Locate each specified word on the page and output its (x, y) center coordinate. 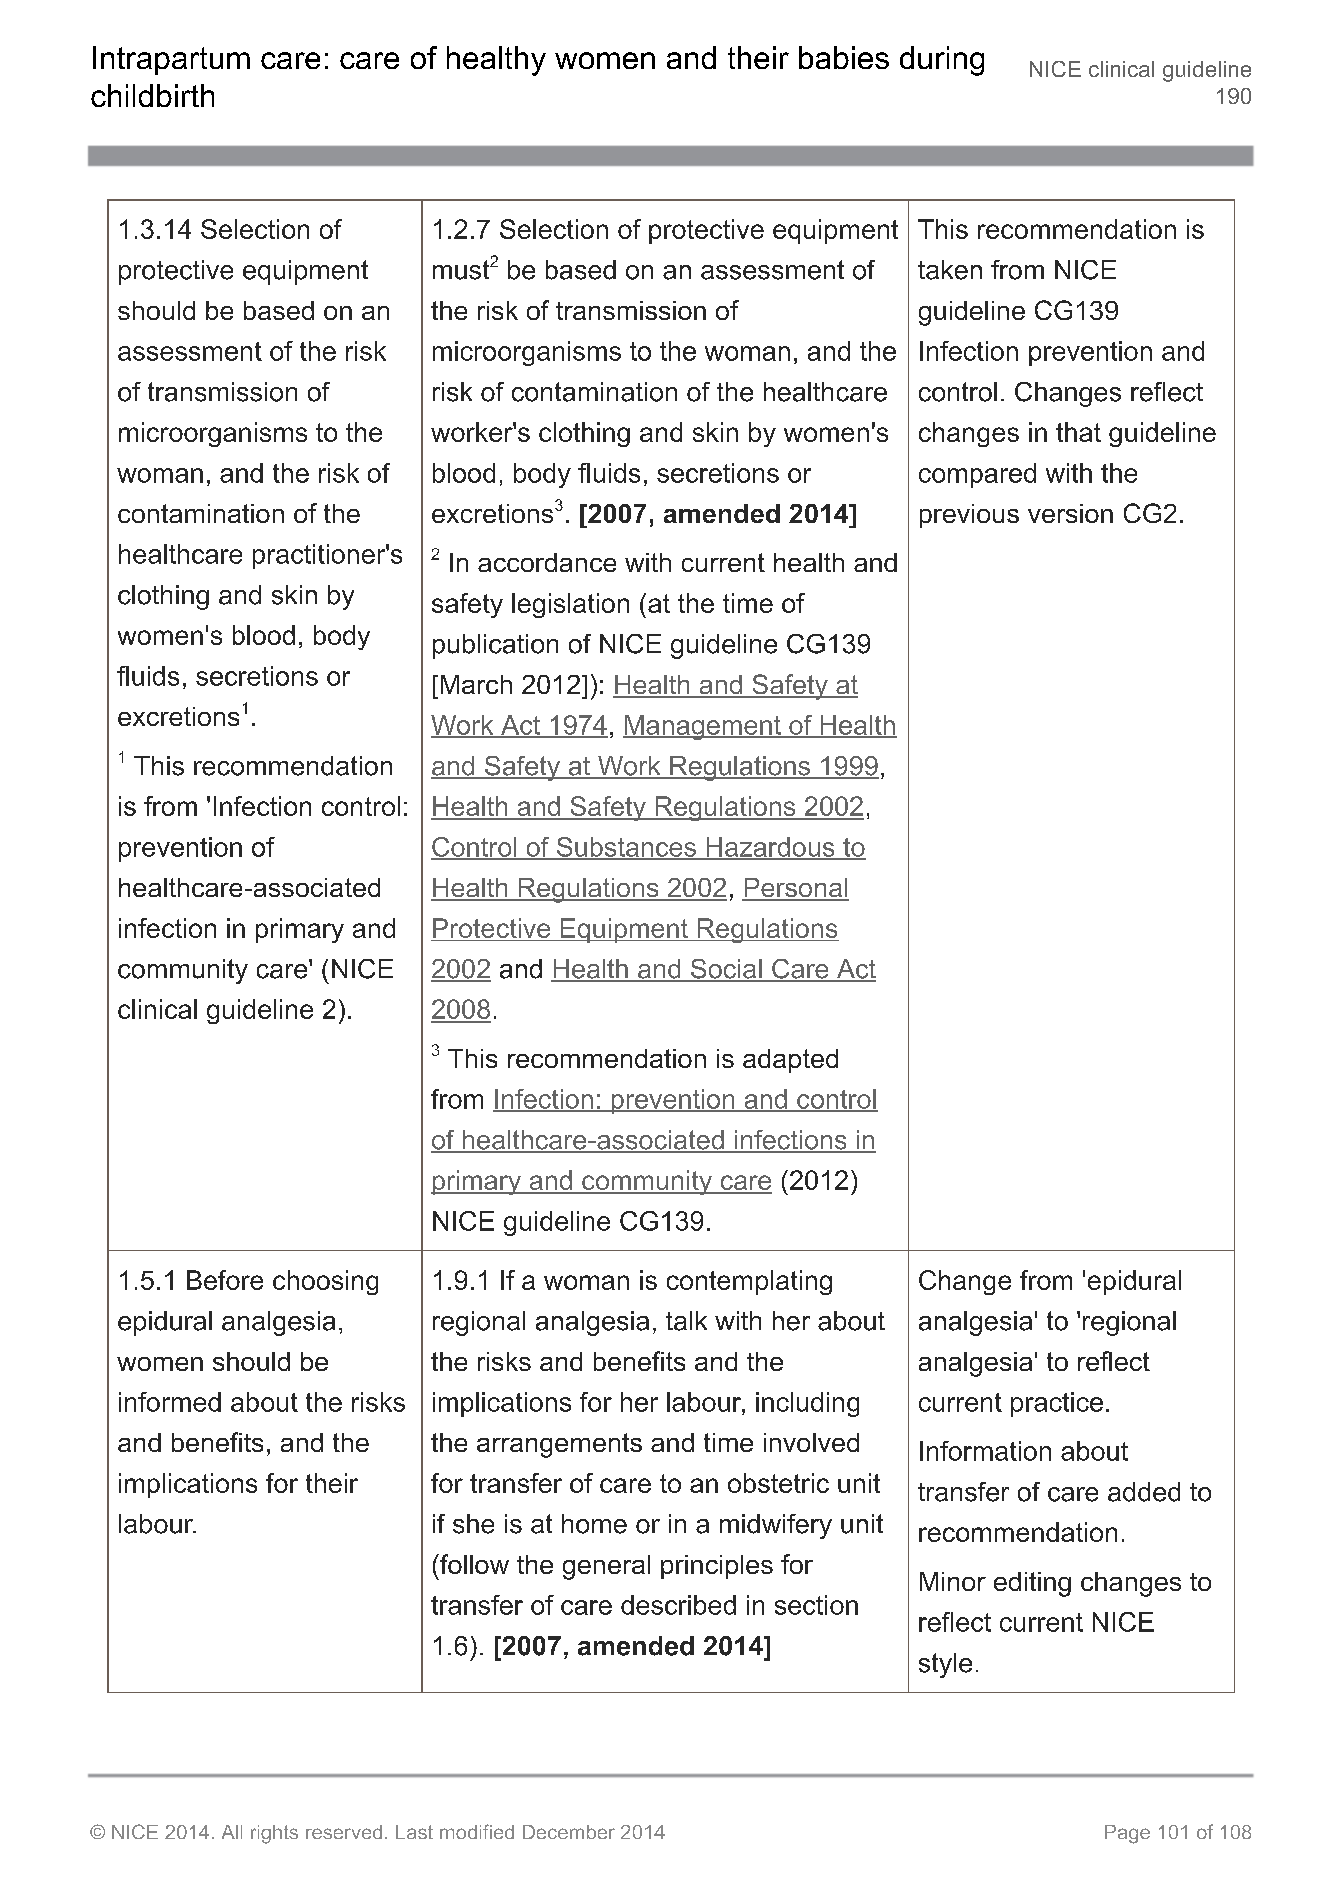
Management (703, 727)
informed (170, 1402)
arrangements (559, 1445)
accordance (547, 562)
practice (1057, 1404)
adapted (790, 1061)
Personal (795, 889)
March (476, 684)
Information (985, 1451)
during (942, 61)
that (1078, 432)
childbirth (152, 95)
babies (844, 57)
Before (225, 1280)
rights (274, 1834)
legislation (570, 605)
